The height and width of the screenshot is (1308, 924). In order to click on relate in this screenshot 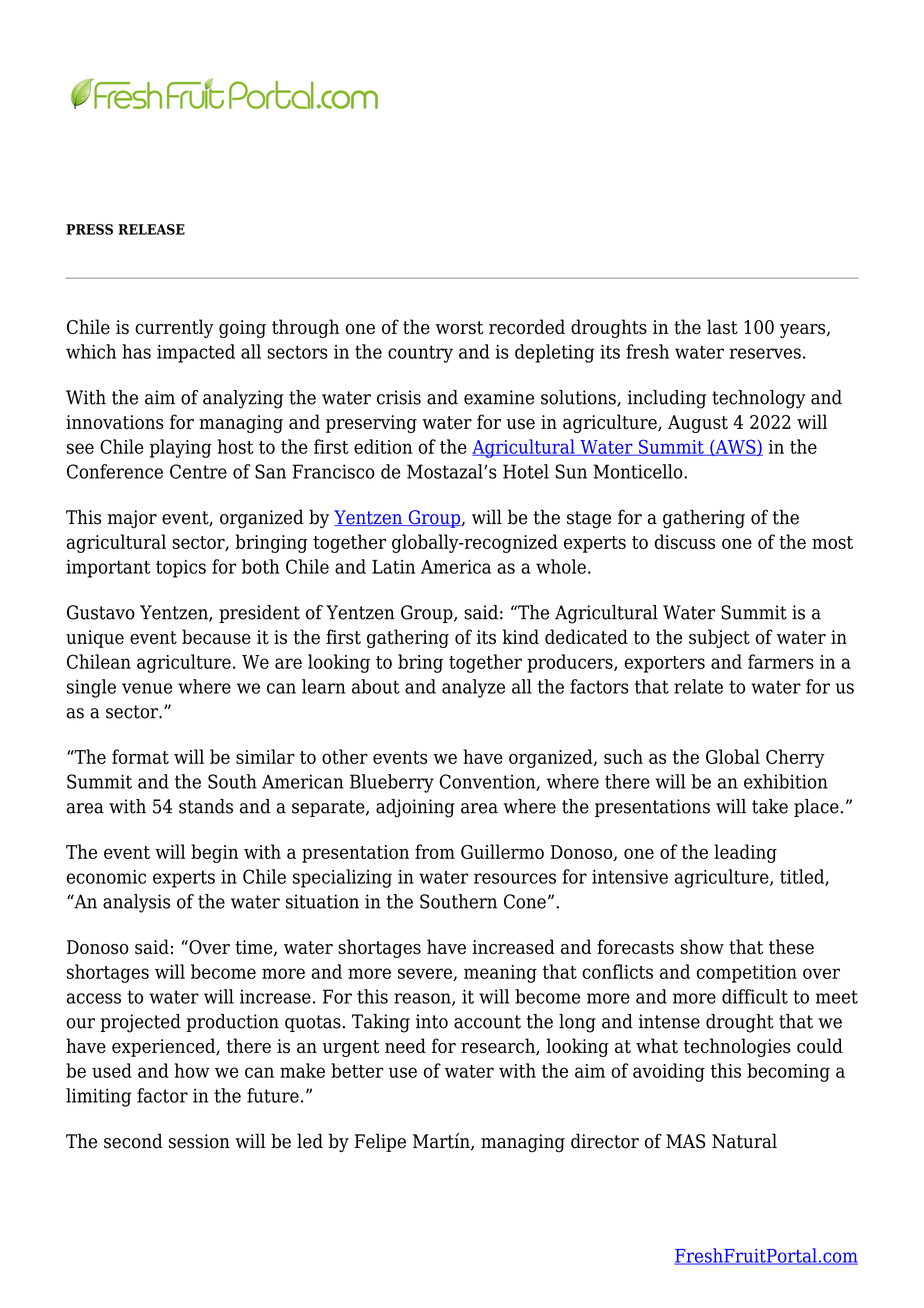, I will do `click(698, 686)`.
